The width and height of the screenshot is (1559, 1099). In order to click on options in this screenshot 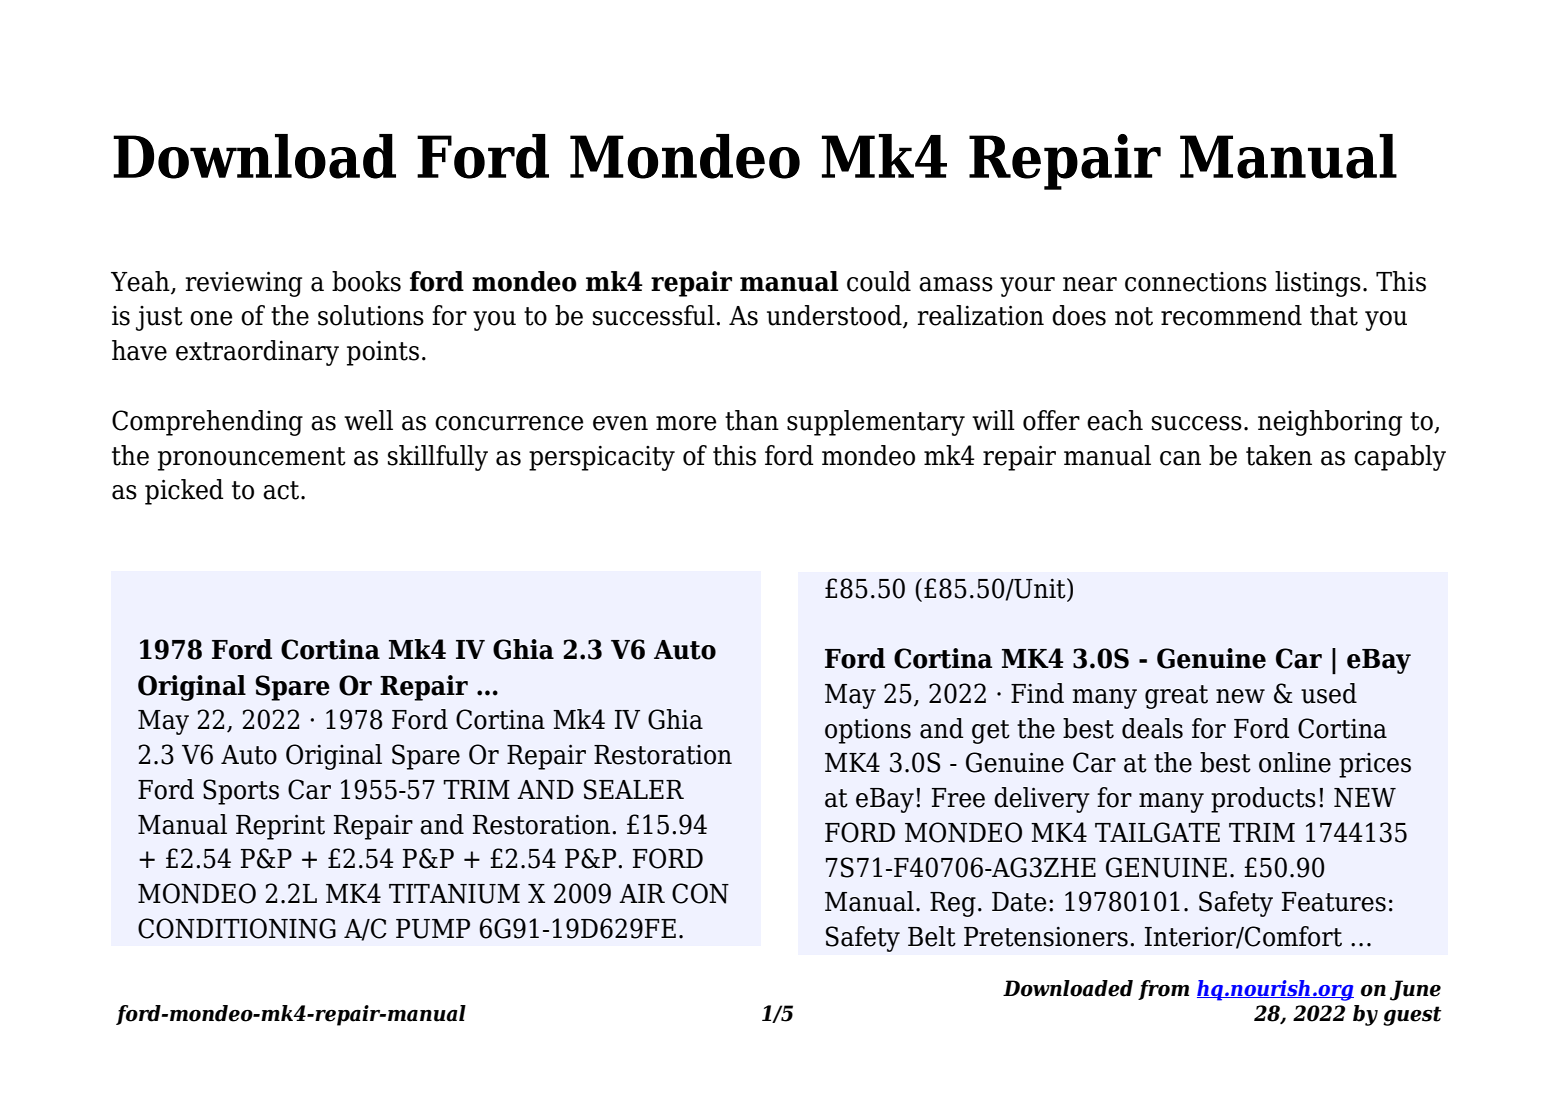, I will do `click(868, 731)`.
